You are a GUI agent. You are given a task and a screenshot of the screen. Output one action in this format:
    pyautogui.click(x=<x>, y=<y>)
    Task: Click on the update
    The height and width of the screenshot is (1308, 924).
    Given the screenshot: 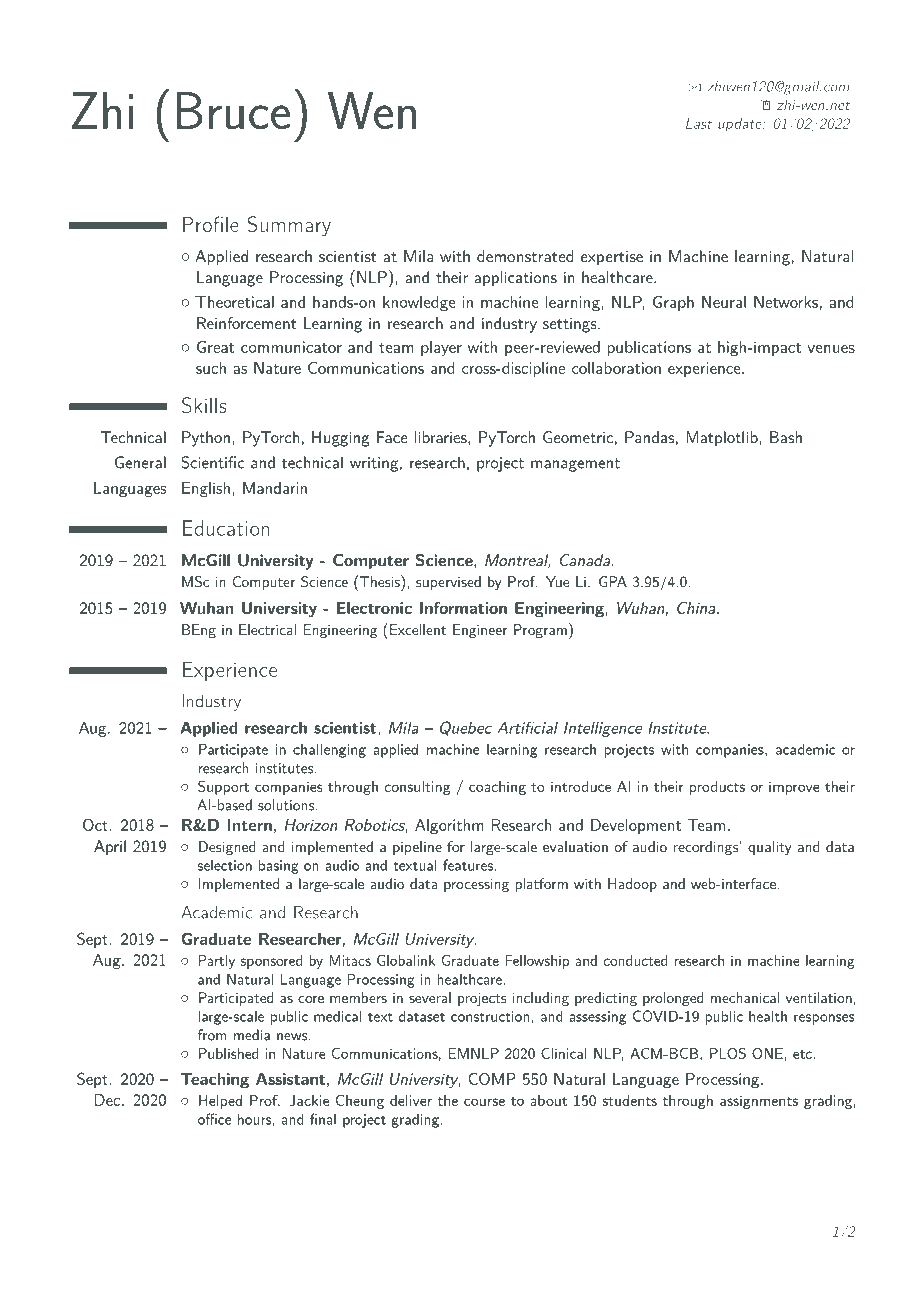 What is the action you would take?
    pyautogui.click(x=741, y=125)
